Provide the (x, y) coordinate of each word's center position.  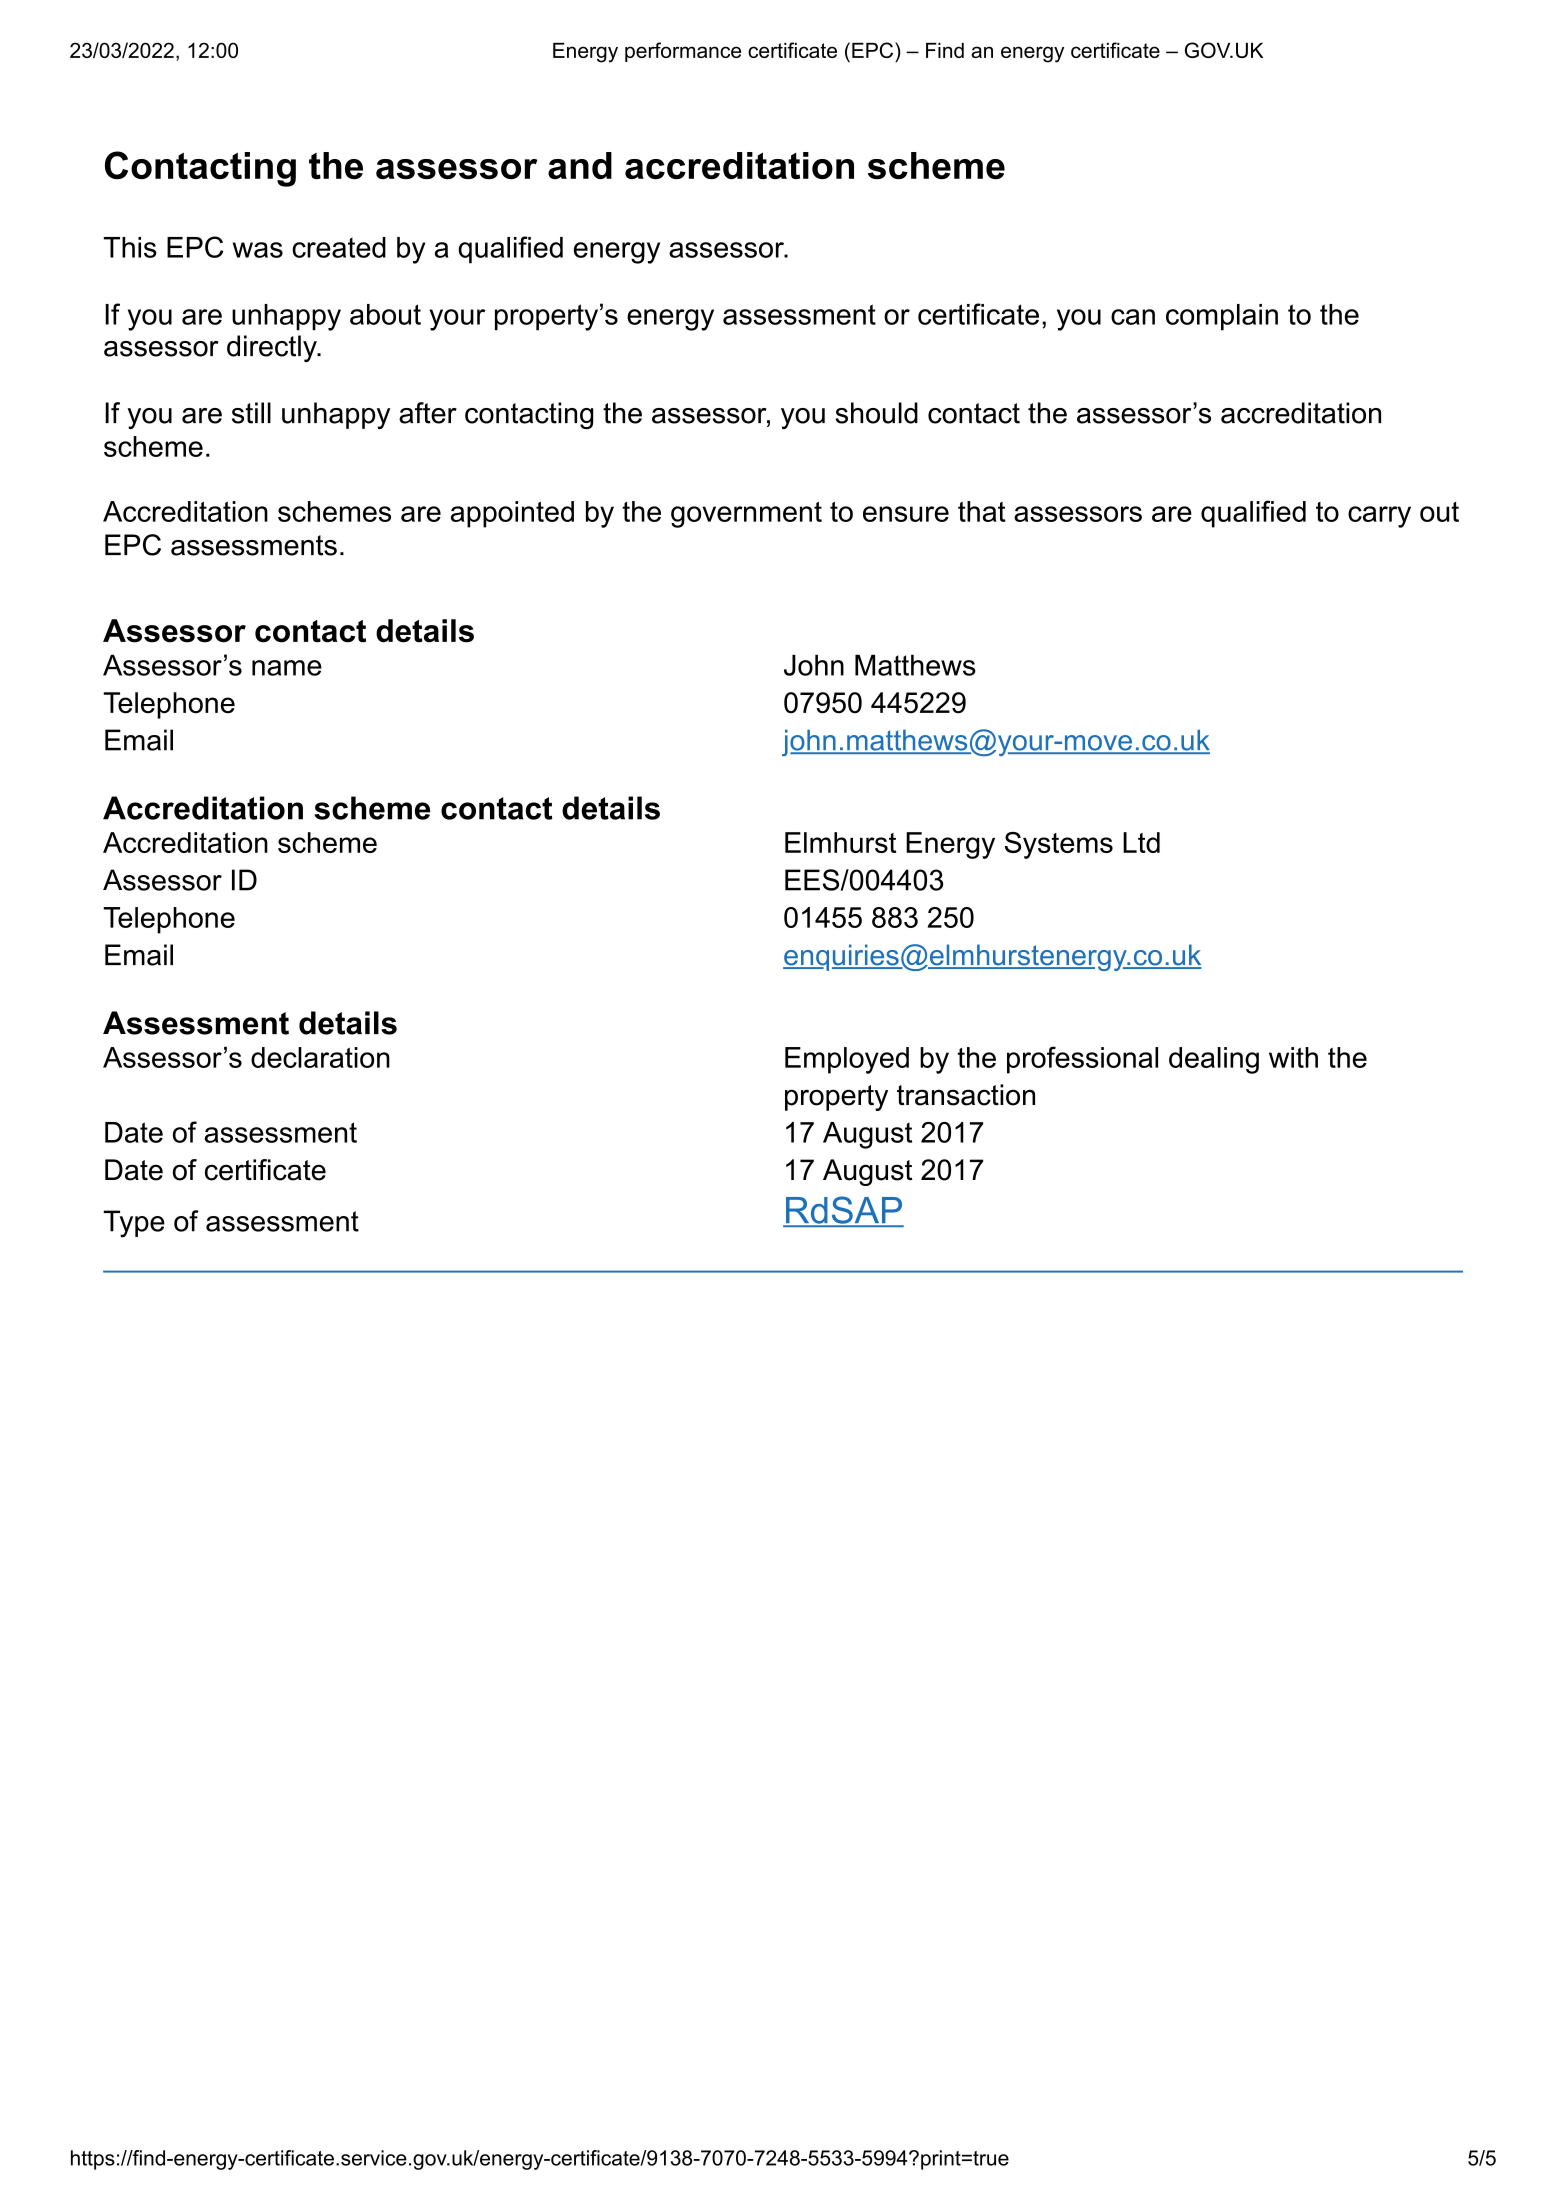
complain (1222, 317)
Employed (847, 1060)
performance (683, 52)
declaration (320, 1057)
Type (134, 1224)
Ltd (1141, 842)
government (746, 514)
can (1133, 317)
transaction (966, 1095)
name (287, 668)
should (877, 413)
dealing (1214, 1060)
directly (273, 348)
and (580, 165)
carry (1379, 517)
